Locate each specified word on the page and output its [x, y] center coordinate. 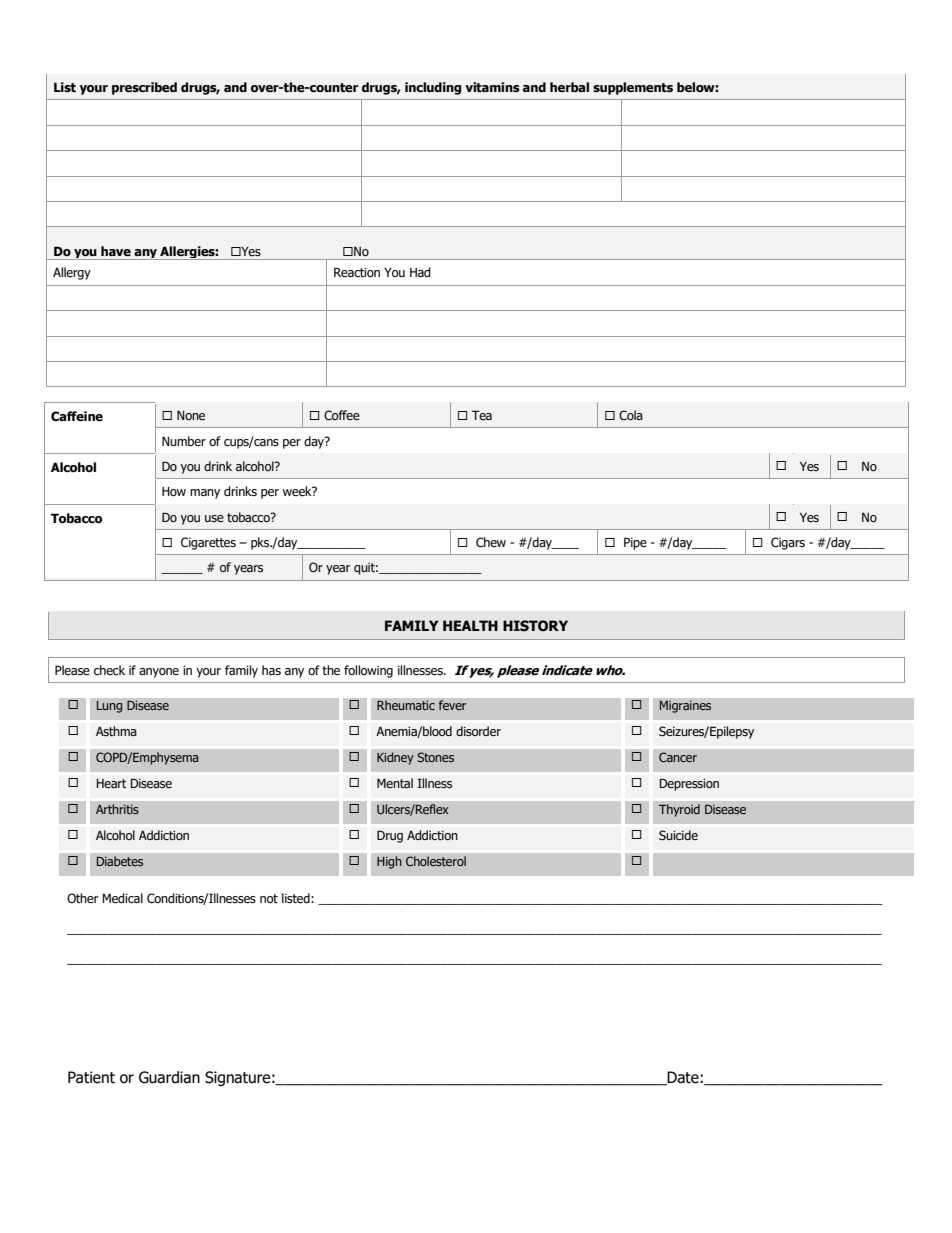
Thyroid [679, 810]
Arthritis [117, 809]
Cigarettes [208, 543]
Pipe [635, 543]
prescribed [144, 88]
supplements [633, 88]
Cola [631, 415]
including [433, 88]
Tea [482, 415]
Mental [395, 783]
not [269, 898]
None [191, 415]
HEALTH [470, 625]
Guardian [169, 1077]
